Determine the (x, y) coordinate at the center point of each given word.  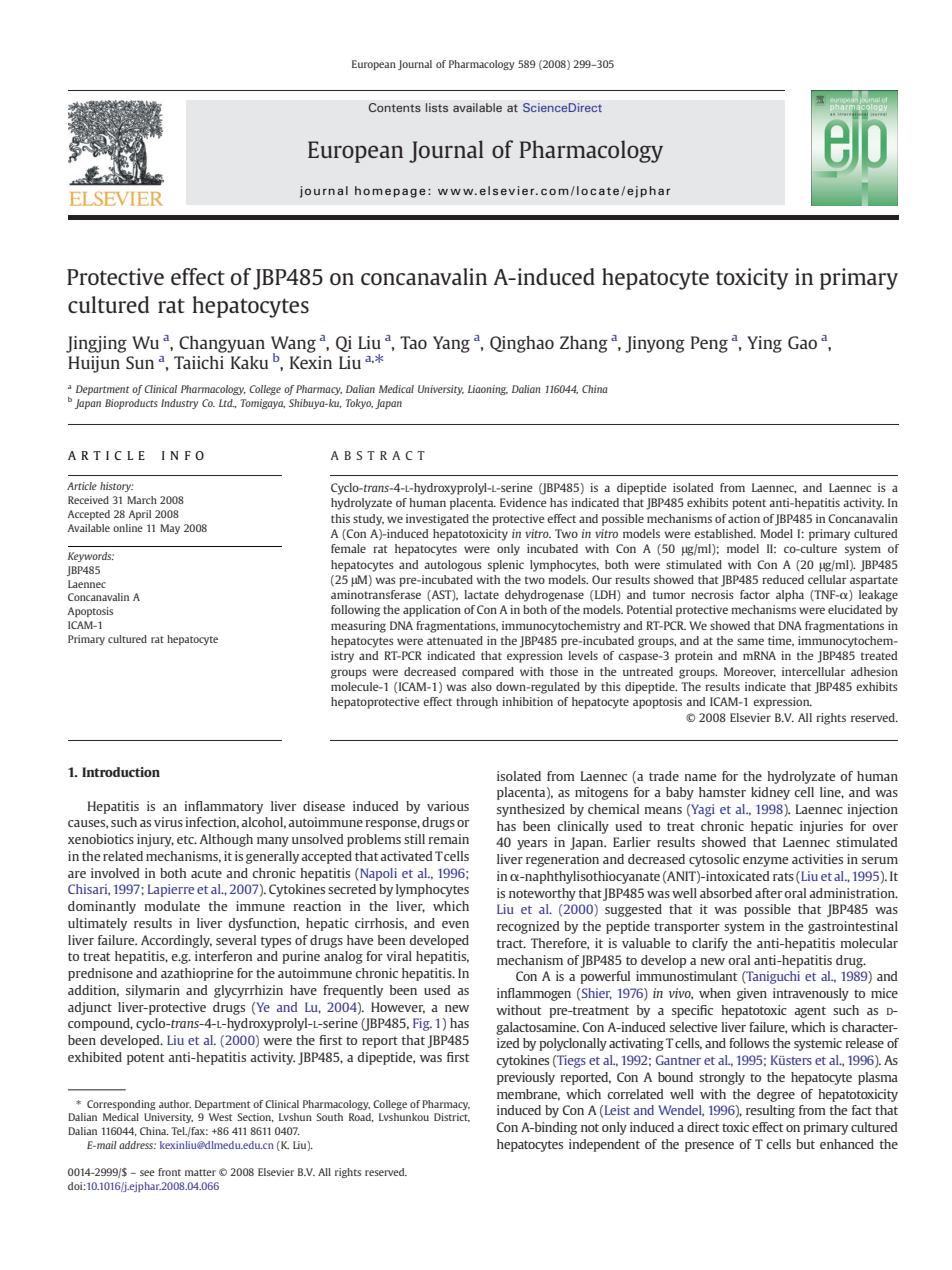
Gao (802, 342)
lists (437, 107)
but (805, 1144)
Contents (395, 107)
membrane (528, 1095)
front (169, 1172)
